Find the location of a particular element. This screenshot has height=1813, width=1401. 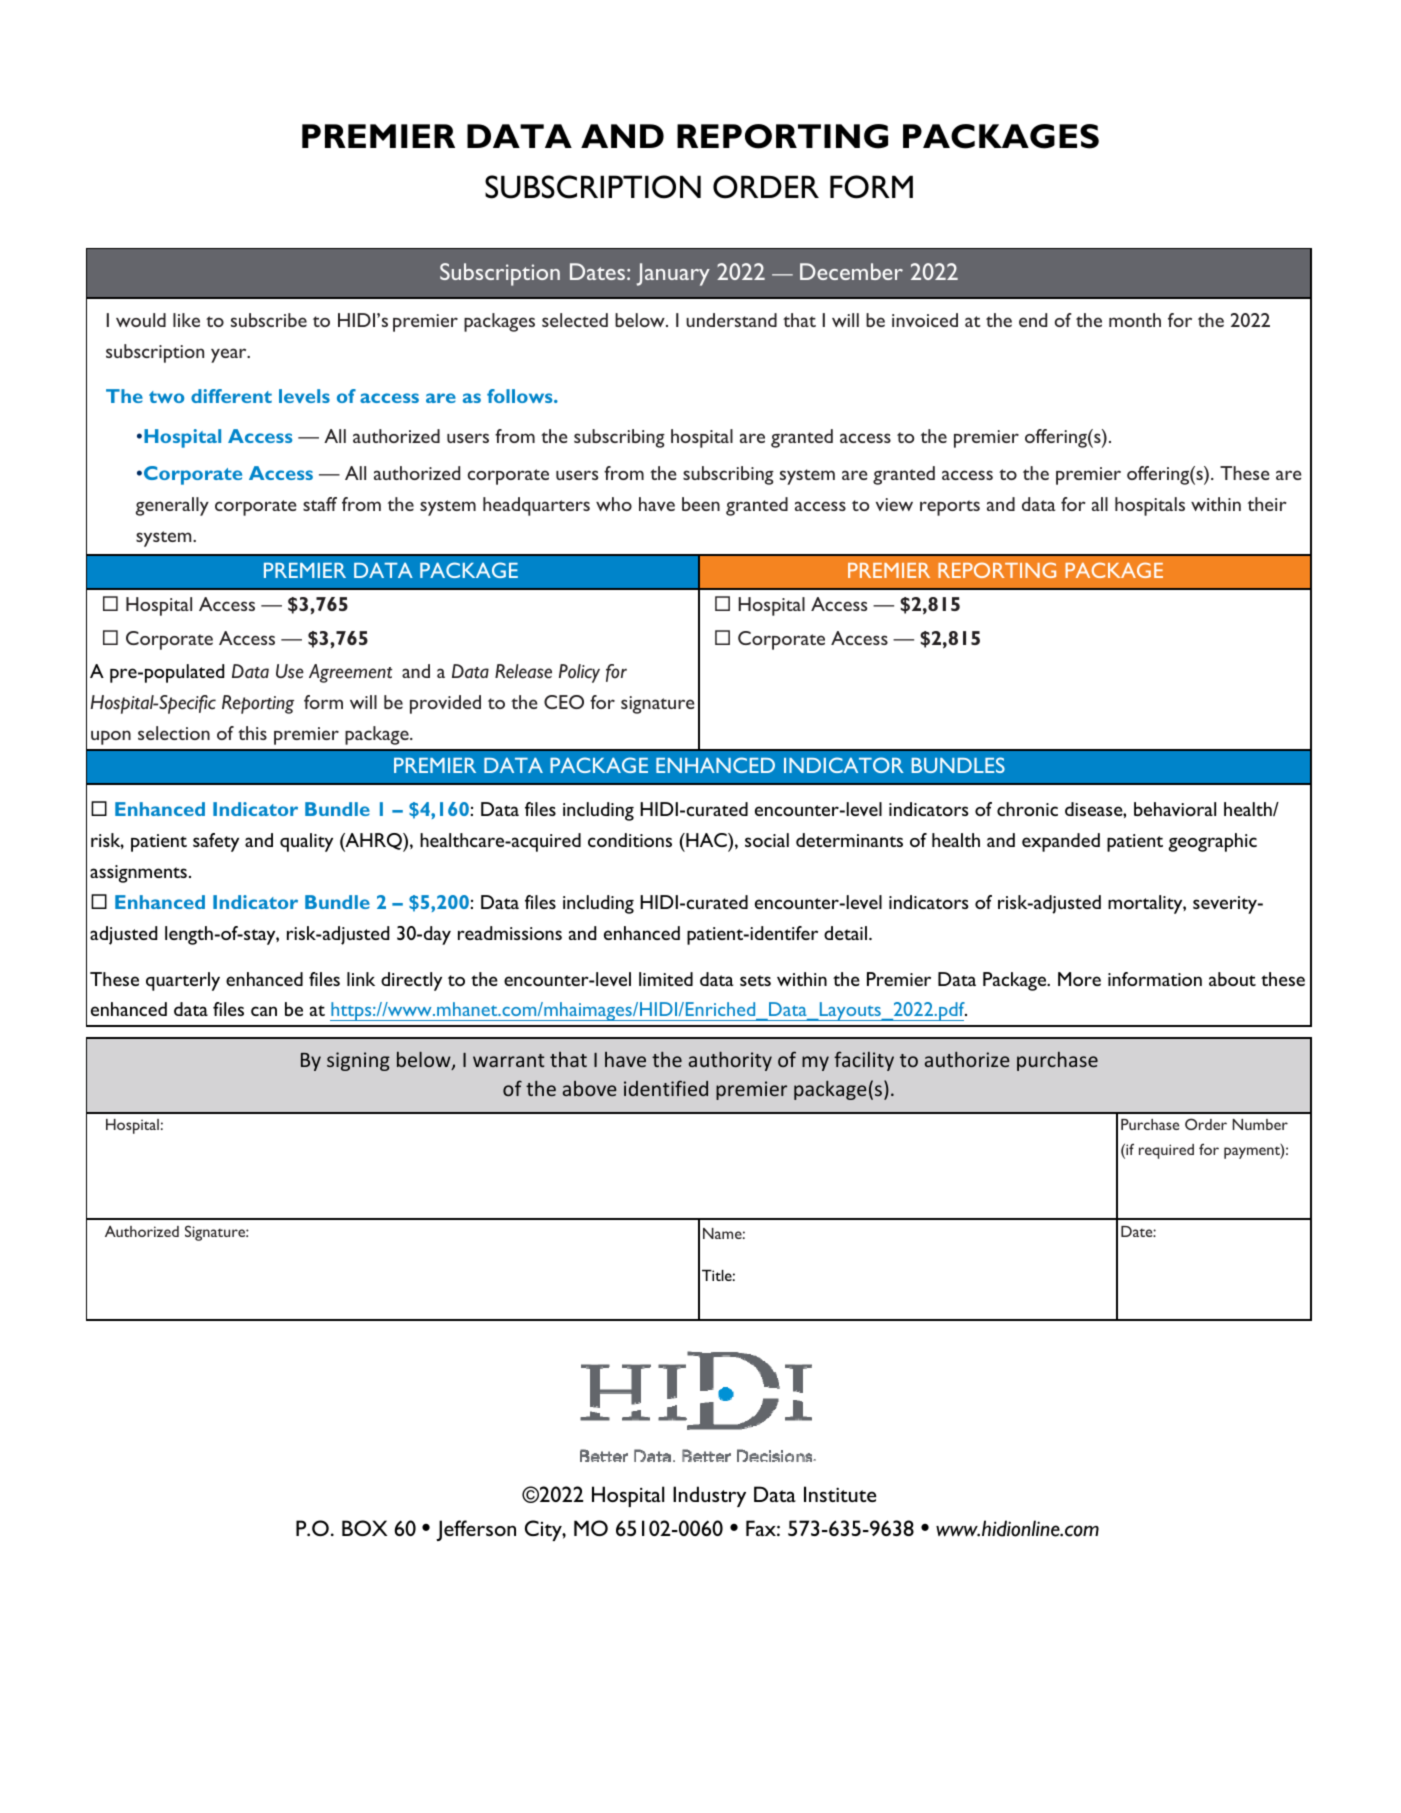

month is located at coordinates (1135, 320).
